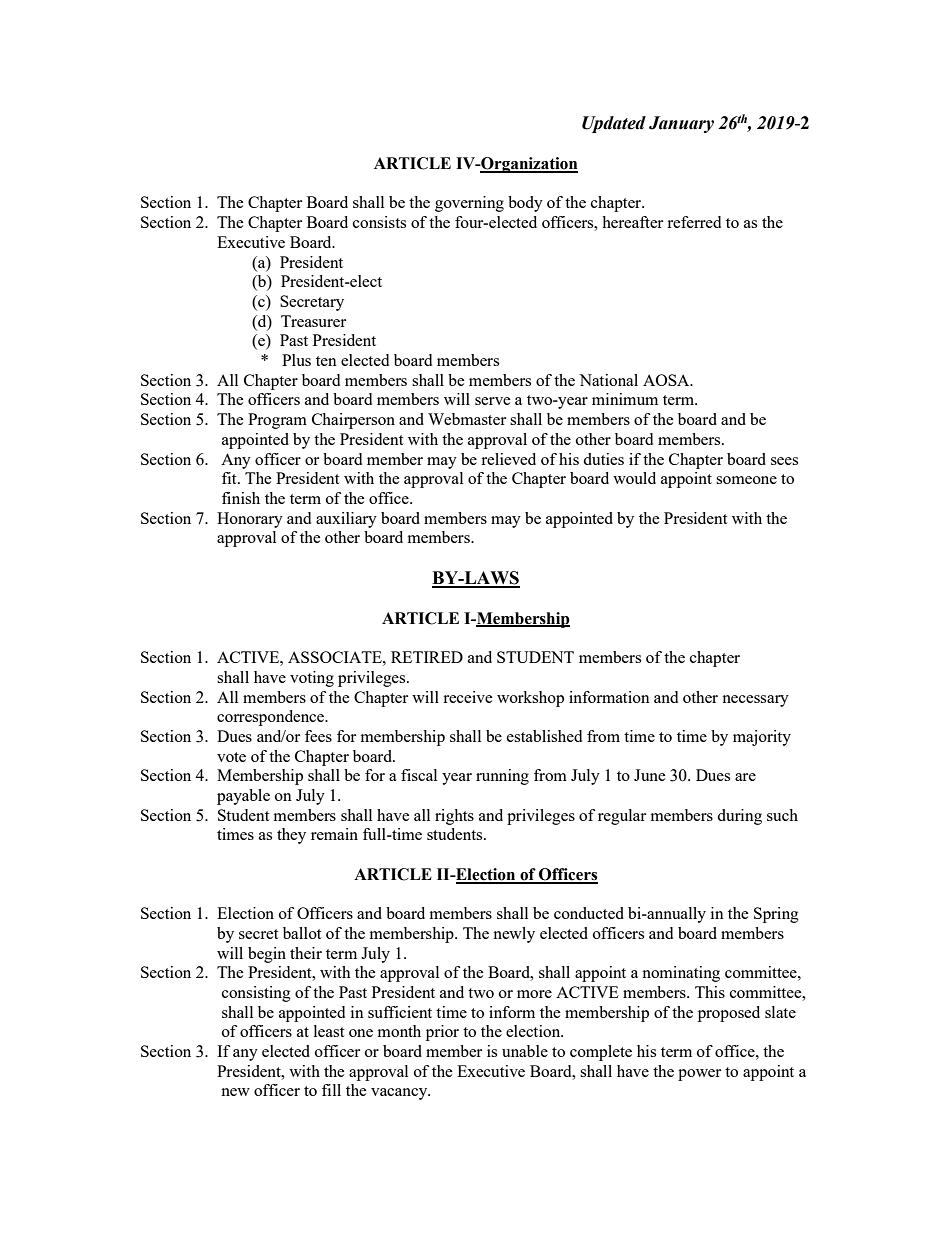 The width and height of the document is (952, 1233). What do you see at coordinates (699, 1075) in the document?
I see `power` at bounding box center [699, 1075].
